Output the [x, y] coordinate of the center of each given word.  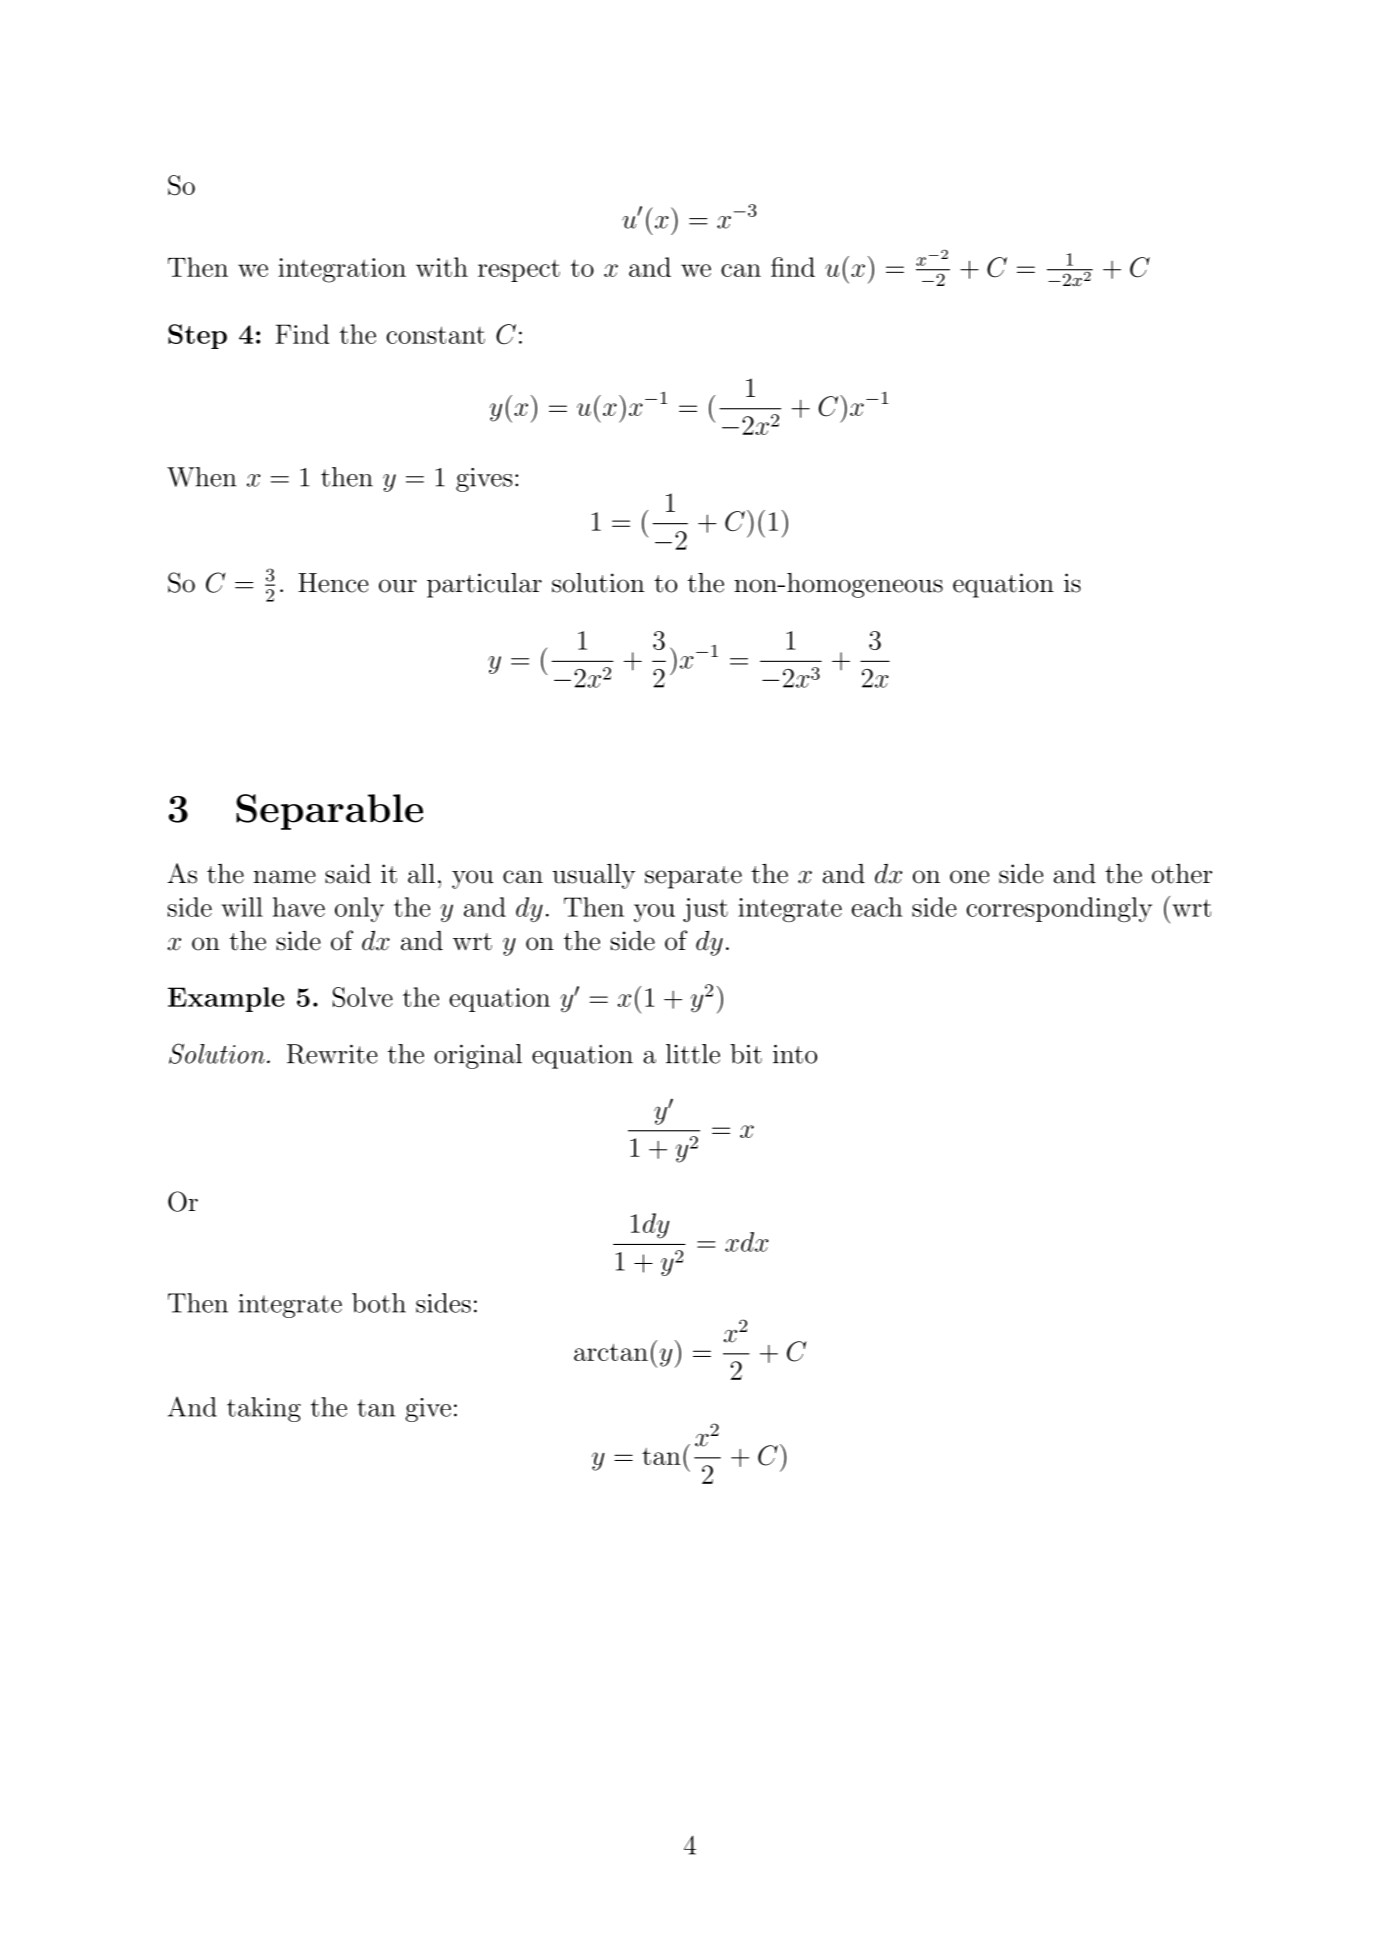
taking [264, 1409]
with [442, 267]
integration [342, 270]
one [970, 877]
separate [693, 877]
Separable [329, 812]
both [379, 1303]
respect [519, 271]
